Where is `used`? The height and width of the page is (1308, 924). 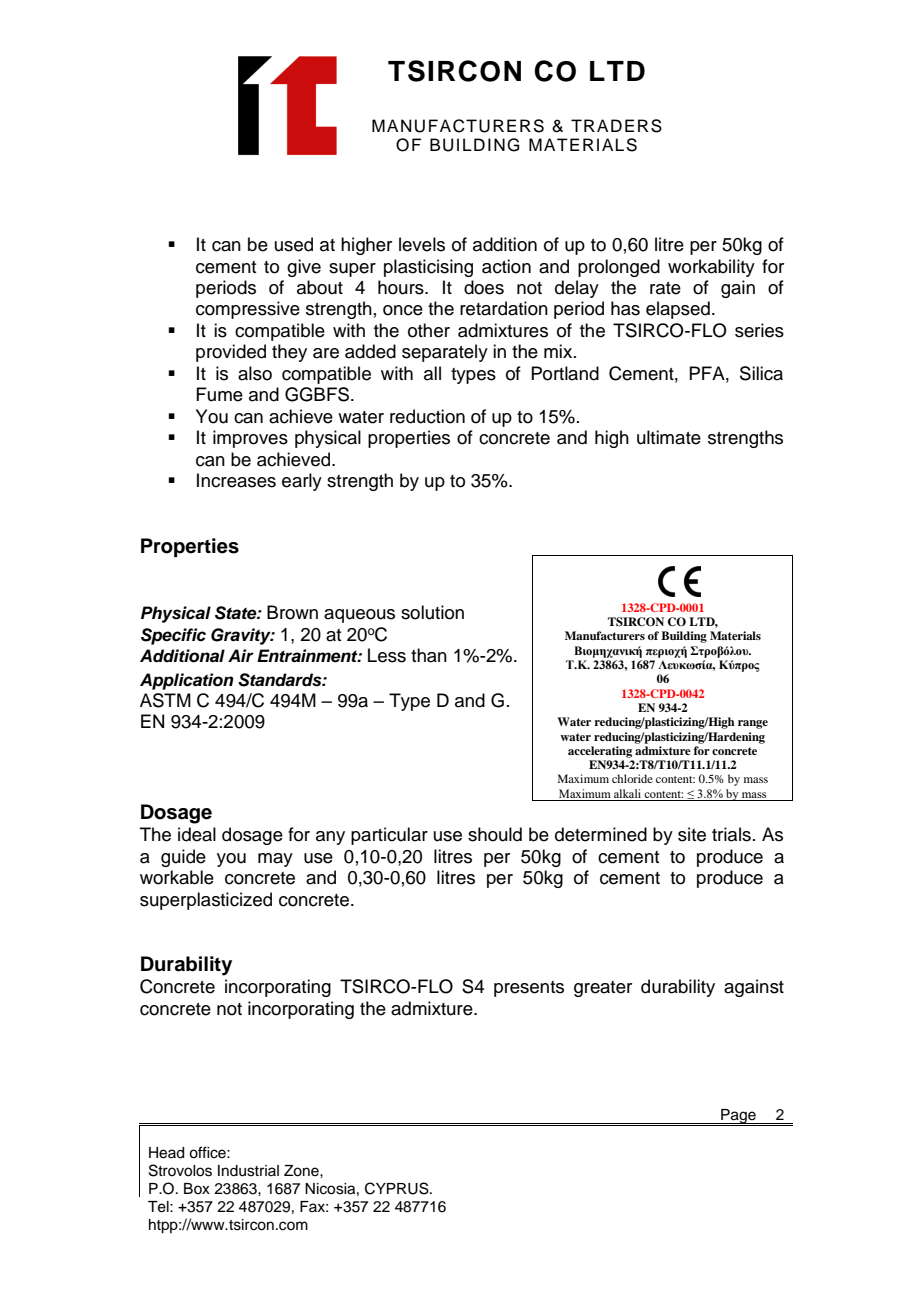
used is located at coordinates (294, 244).
